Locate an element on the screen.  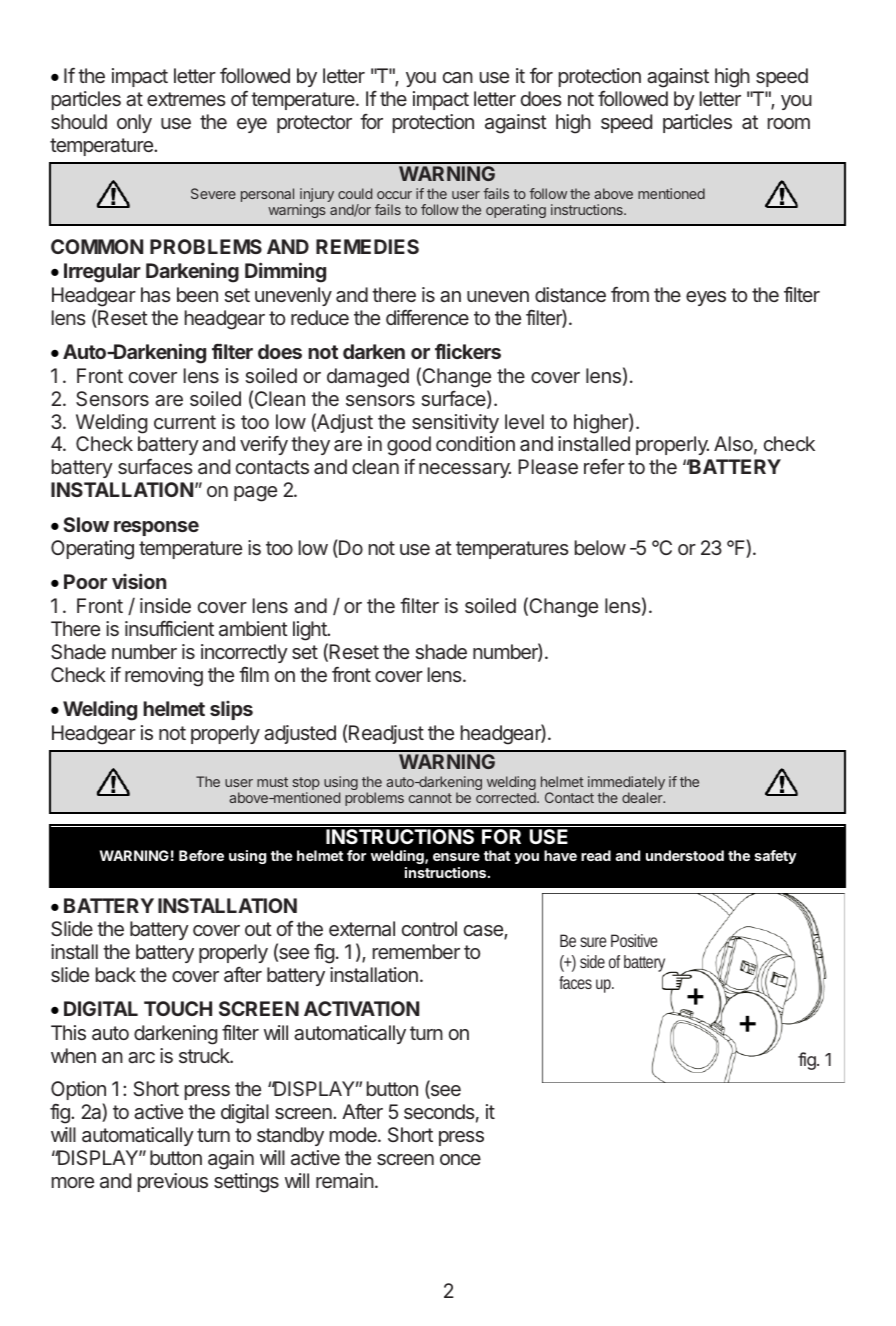
previous is located at coordinates (173, 1182).
